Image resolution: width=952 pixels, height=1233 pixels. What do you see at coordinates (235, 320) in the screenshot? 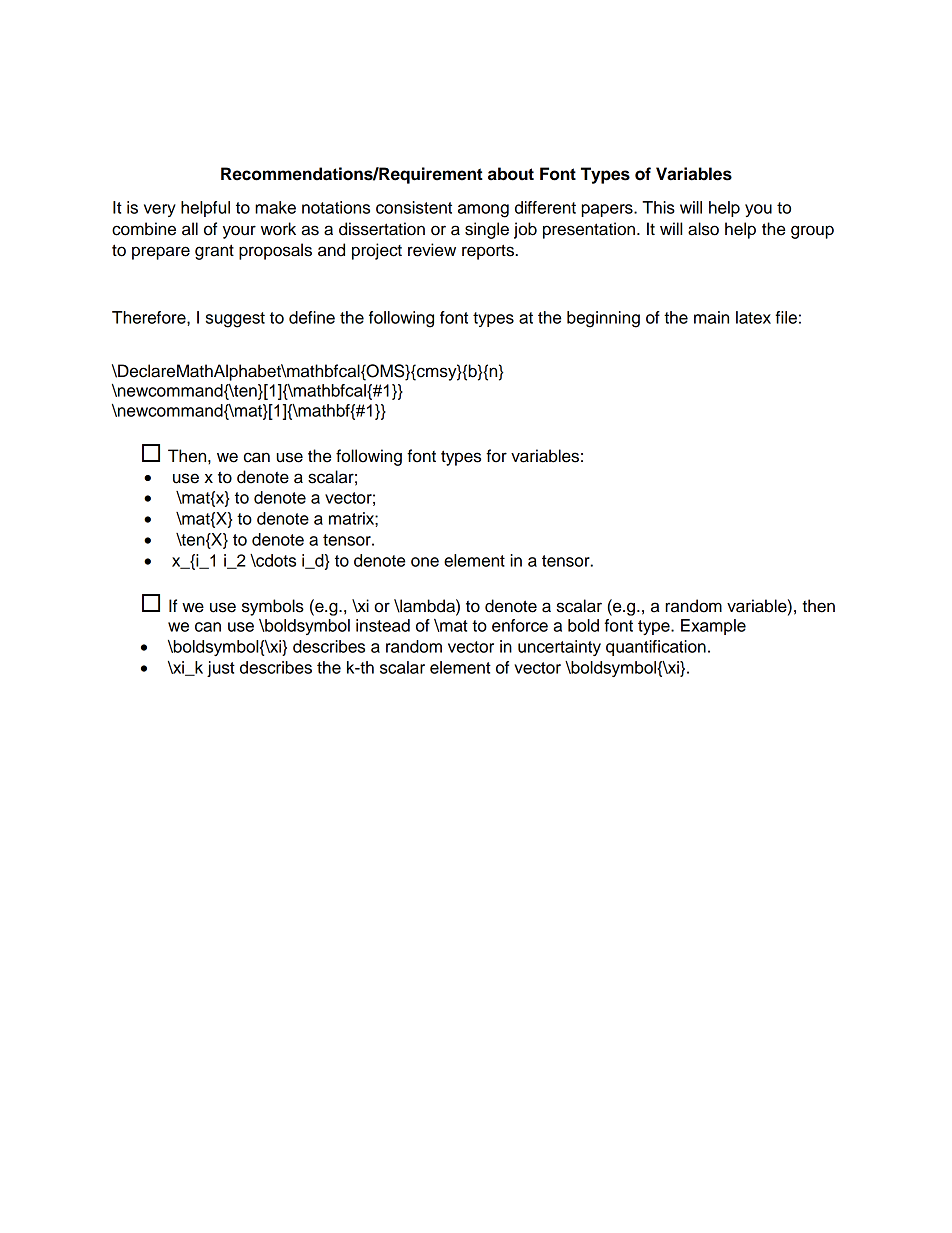
I see `suggest` at bounding box center [235, 320].
